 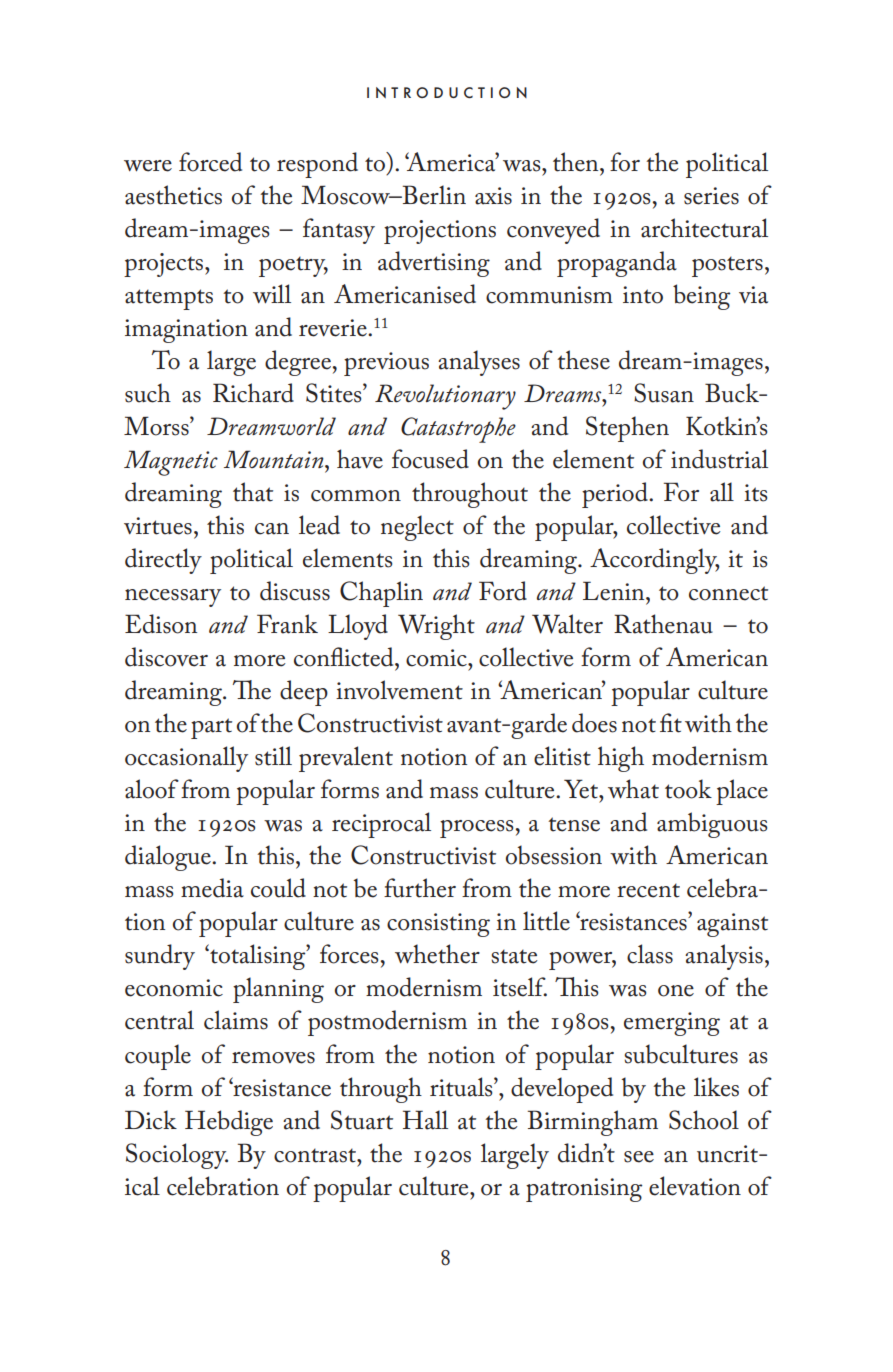 What do you see at coordinates (166, 657) in the screenshot?
I see `discover` at bounding box center [166, 657].
